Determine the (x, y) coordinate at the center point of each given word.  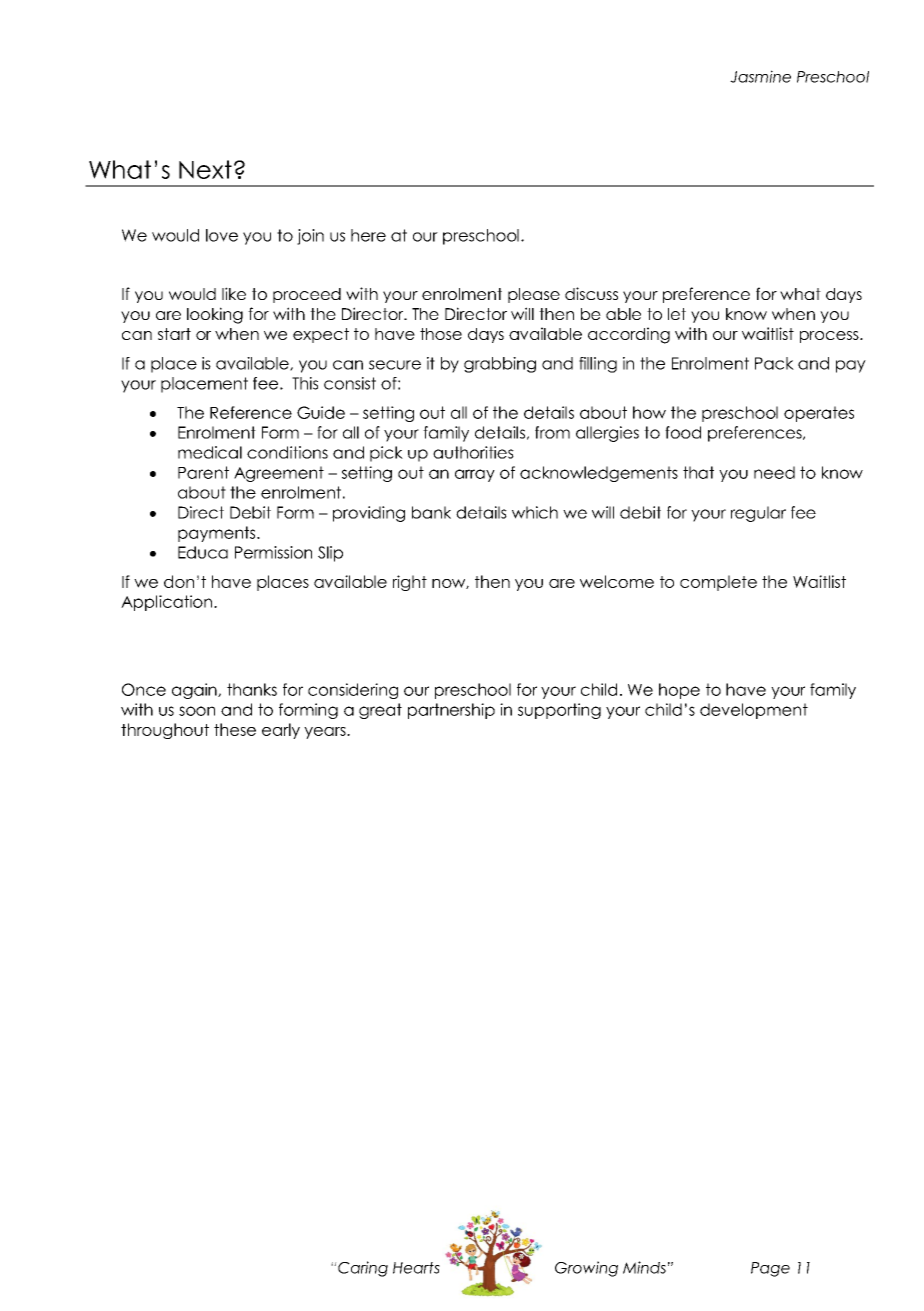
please (534, 295)
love (222, 235)
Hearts (416, 1268)
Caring (363, 1269)
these (235, 729)
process (830, 337)
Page (770, 1269)
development (754, 711)
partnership (451, 711)
